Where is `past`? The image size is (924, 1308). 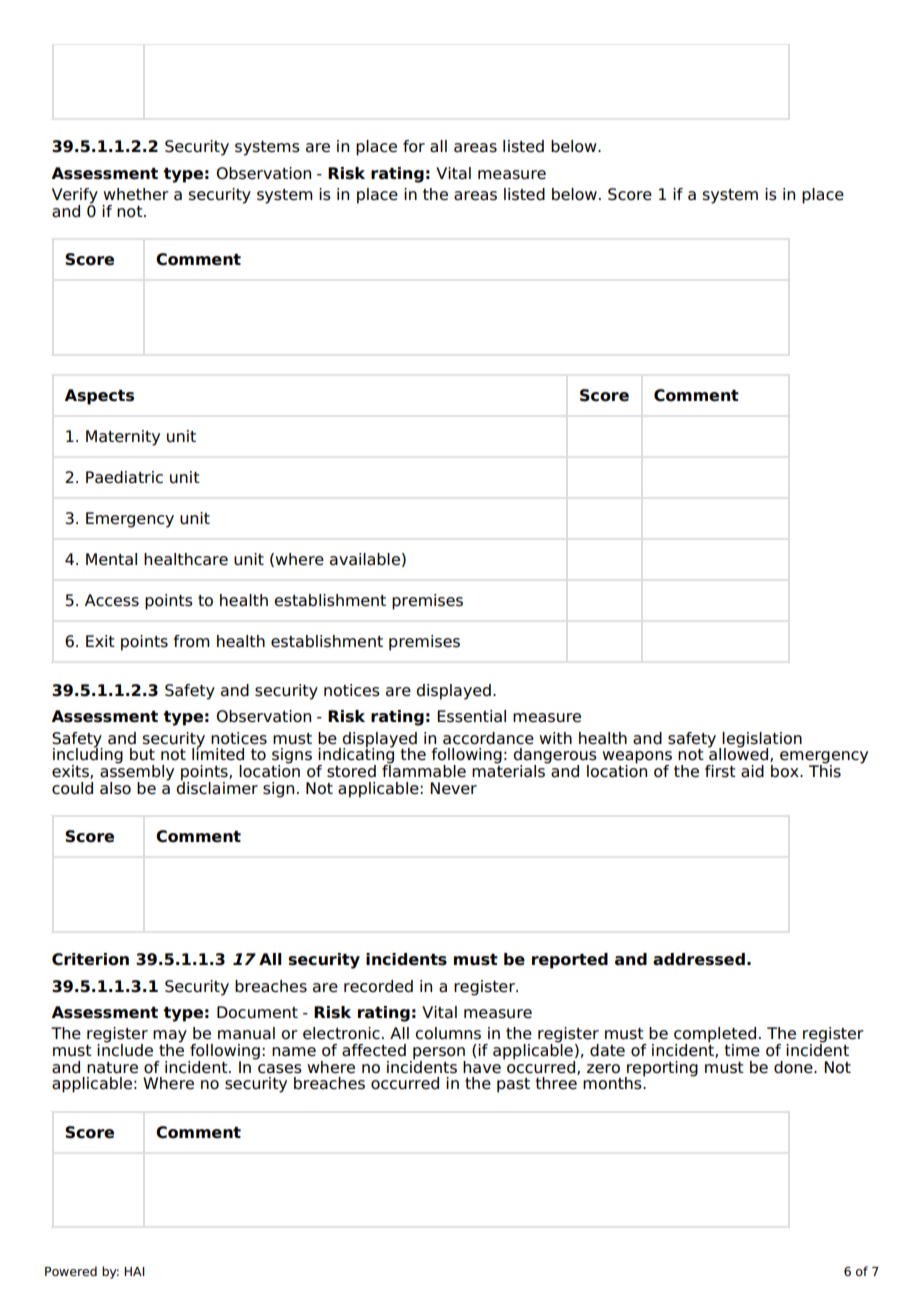
past is located at coordinates (513, 1085).
